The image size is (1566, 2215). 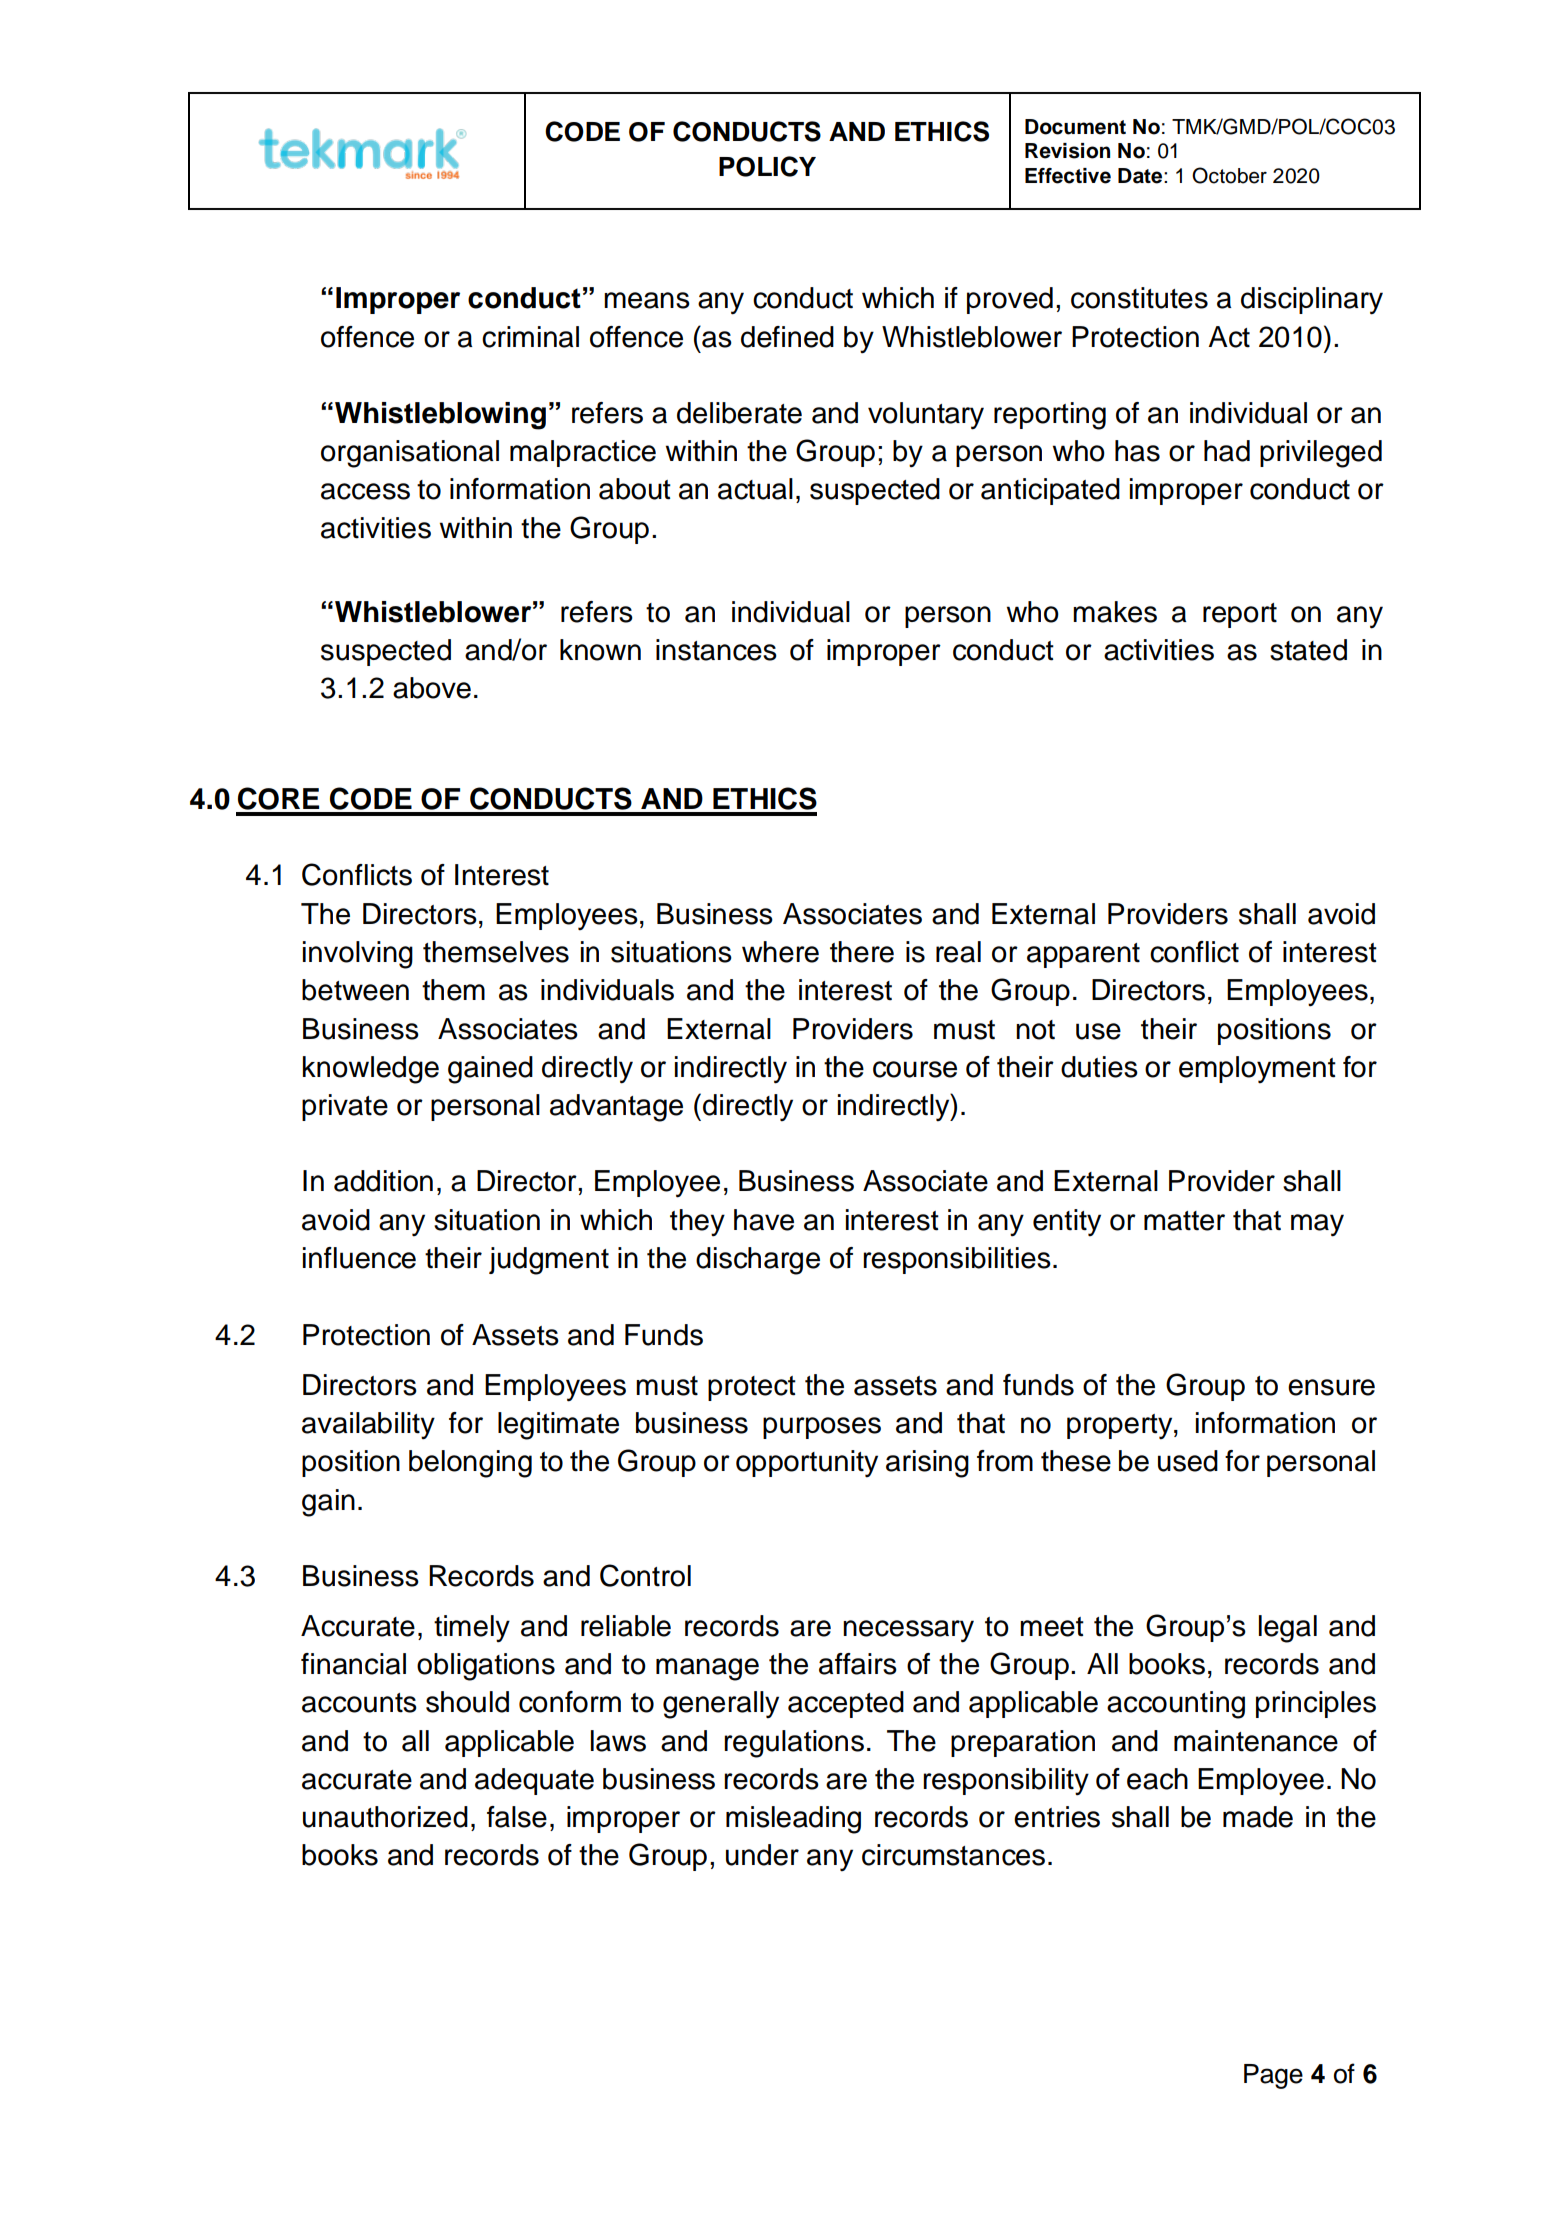 What do you see at coordinates (716, 650) in the screenshot?
I see `instances` at bounding box center [716, 650].
